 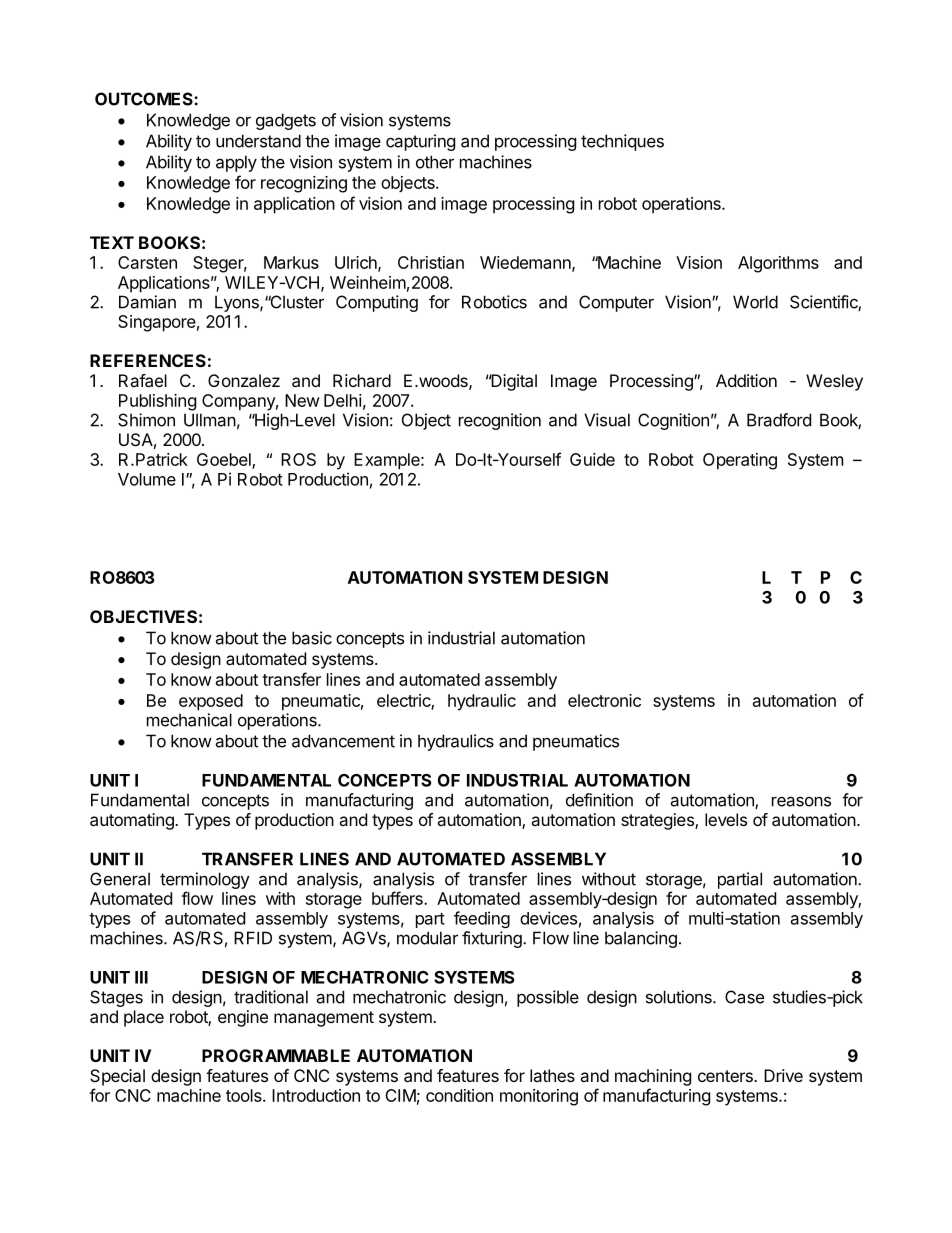 I want to click on condition, so click(x=459, y=1095).
